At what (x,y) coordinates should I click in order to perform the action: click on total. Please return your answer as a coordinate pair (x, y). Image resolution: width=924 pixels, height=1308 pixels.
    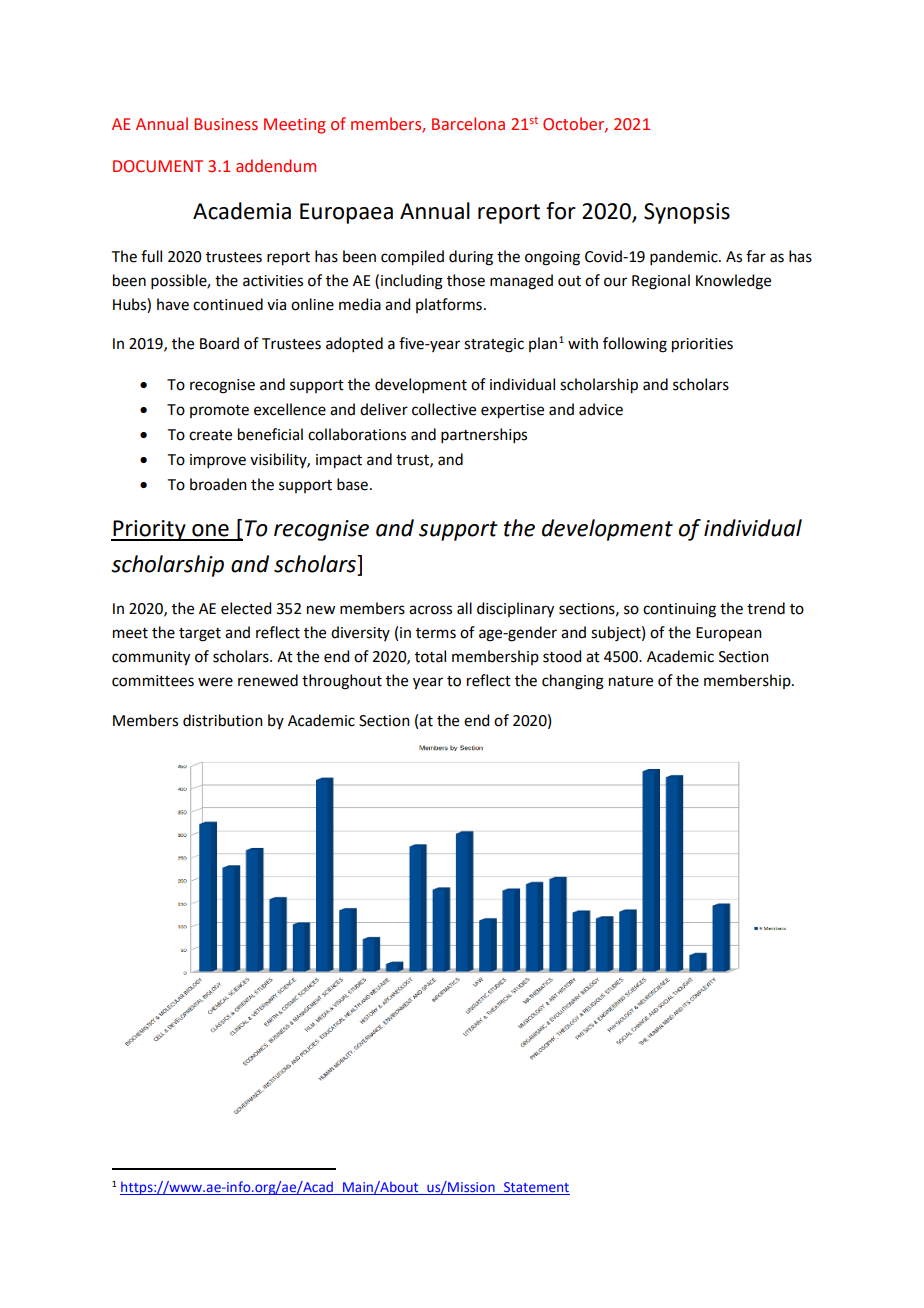
    Looking at the image, I should click on (430, 656).
